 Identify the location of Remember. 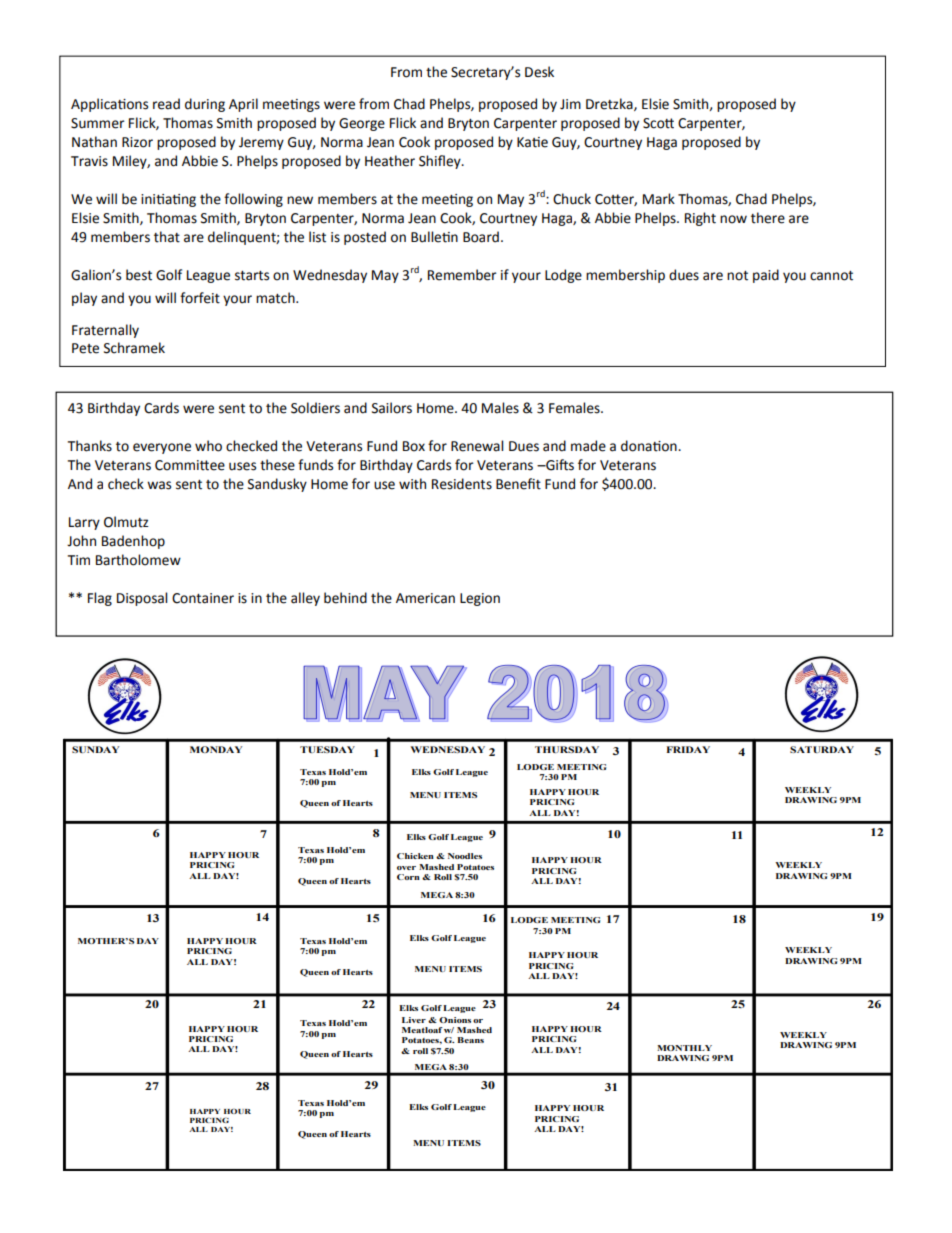
(462, 275).
